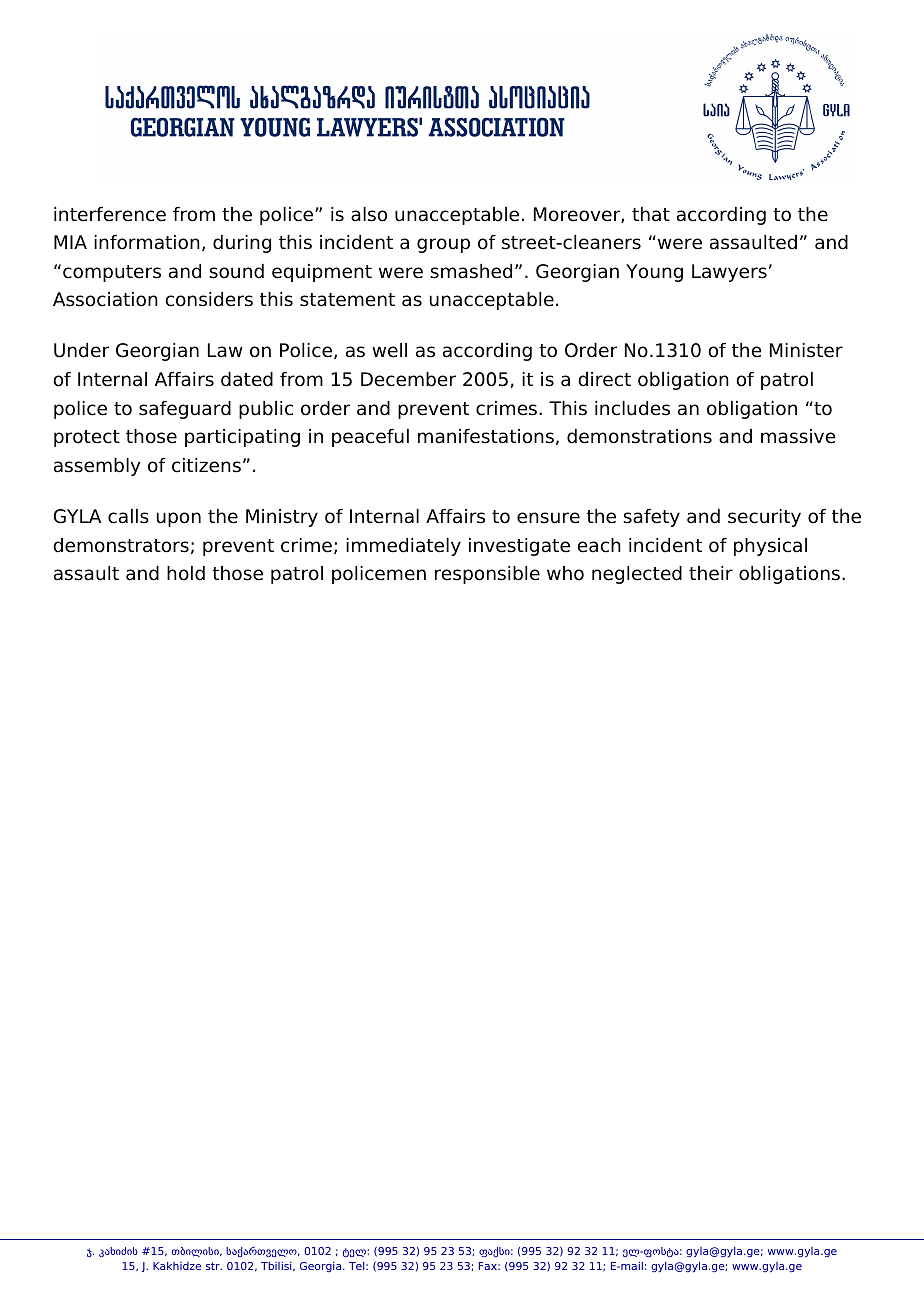  What do you see at coordinates (110, 214) in the screenshot?
I see `interference` at bounding box center [110, 214].
